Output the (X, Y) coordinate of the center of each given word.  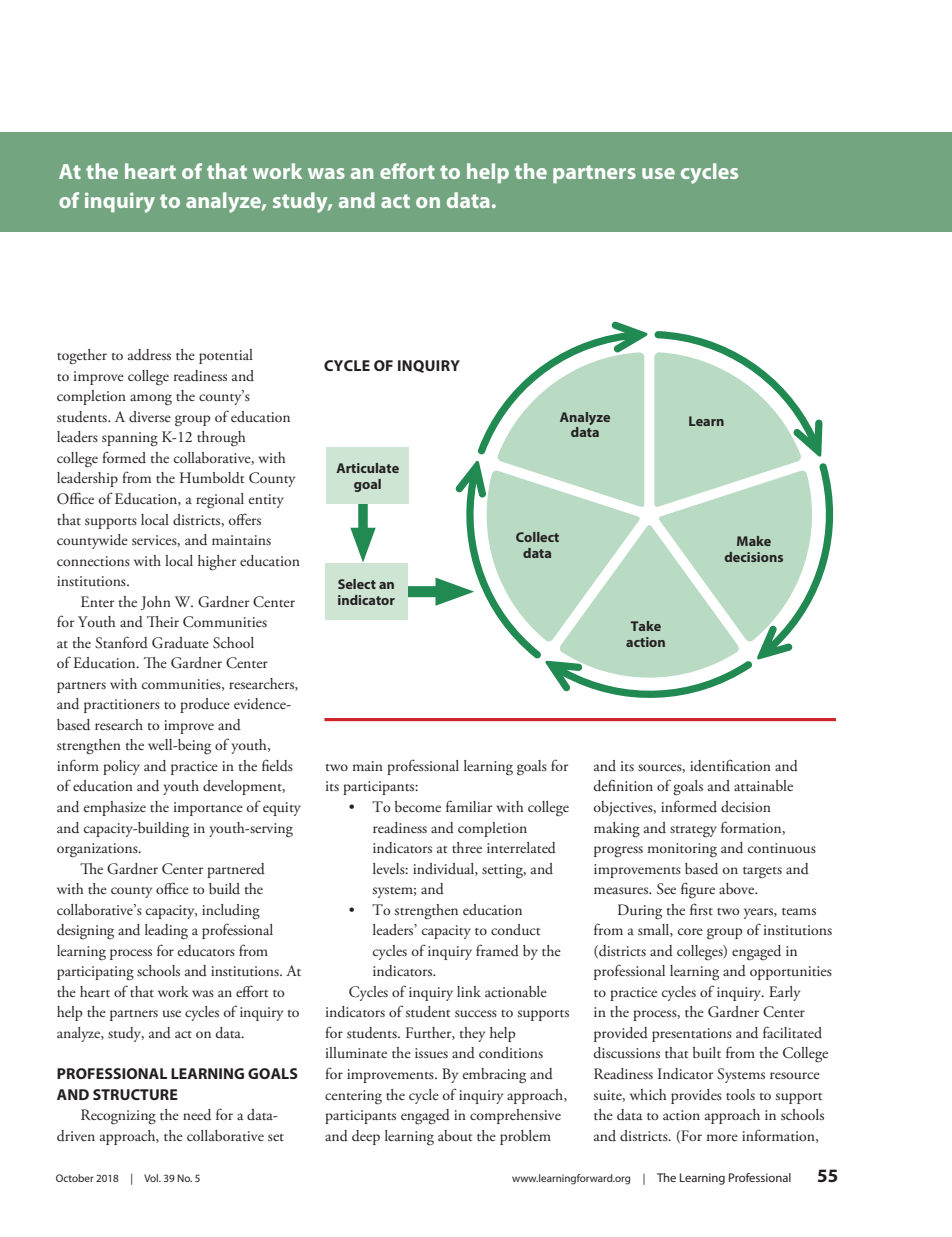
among (151, 400)
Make (754, 541)
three (467, 847)
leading (166, 932)
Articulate (367, 468)
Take (646, 626)
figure (698, 890)
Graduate (180, 643)
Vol (152, 1178)
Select (357, 584)
